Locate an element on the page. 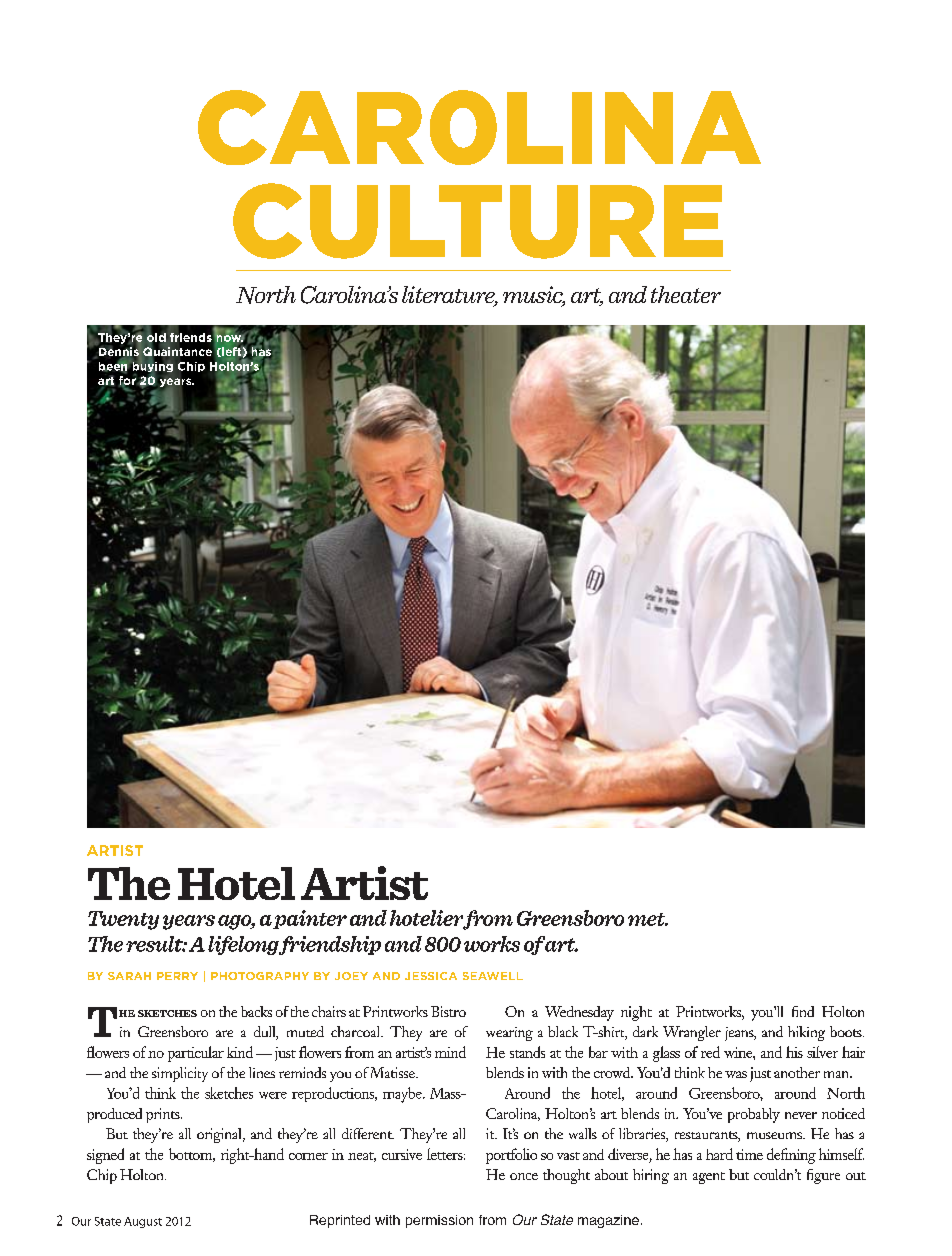  August is located at coordinates (143, 1222).
